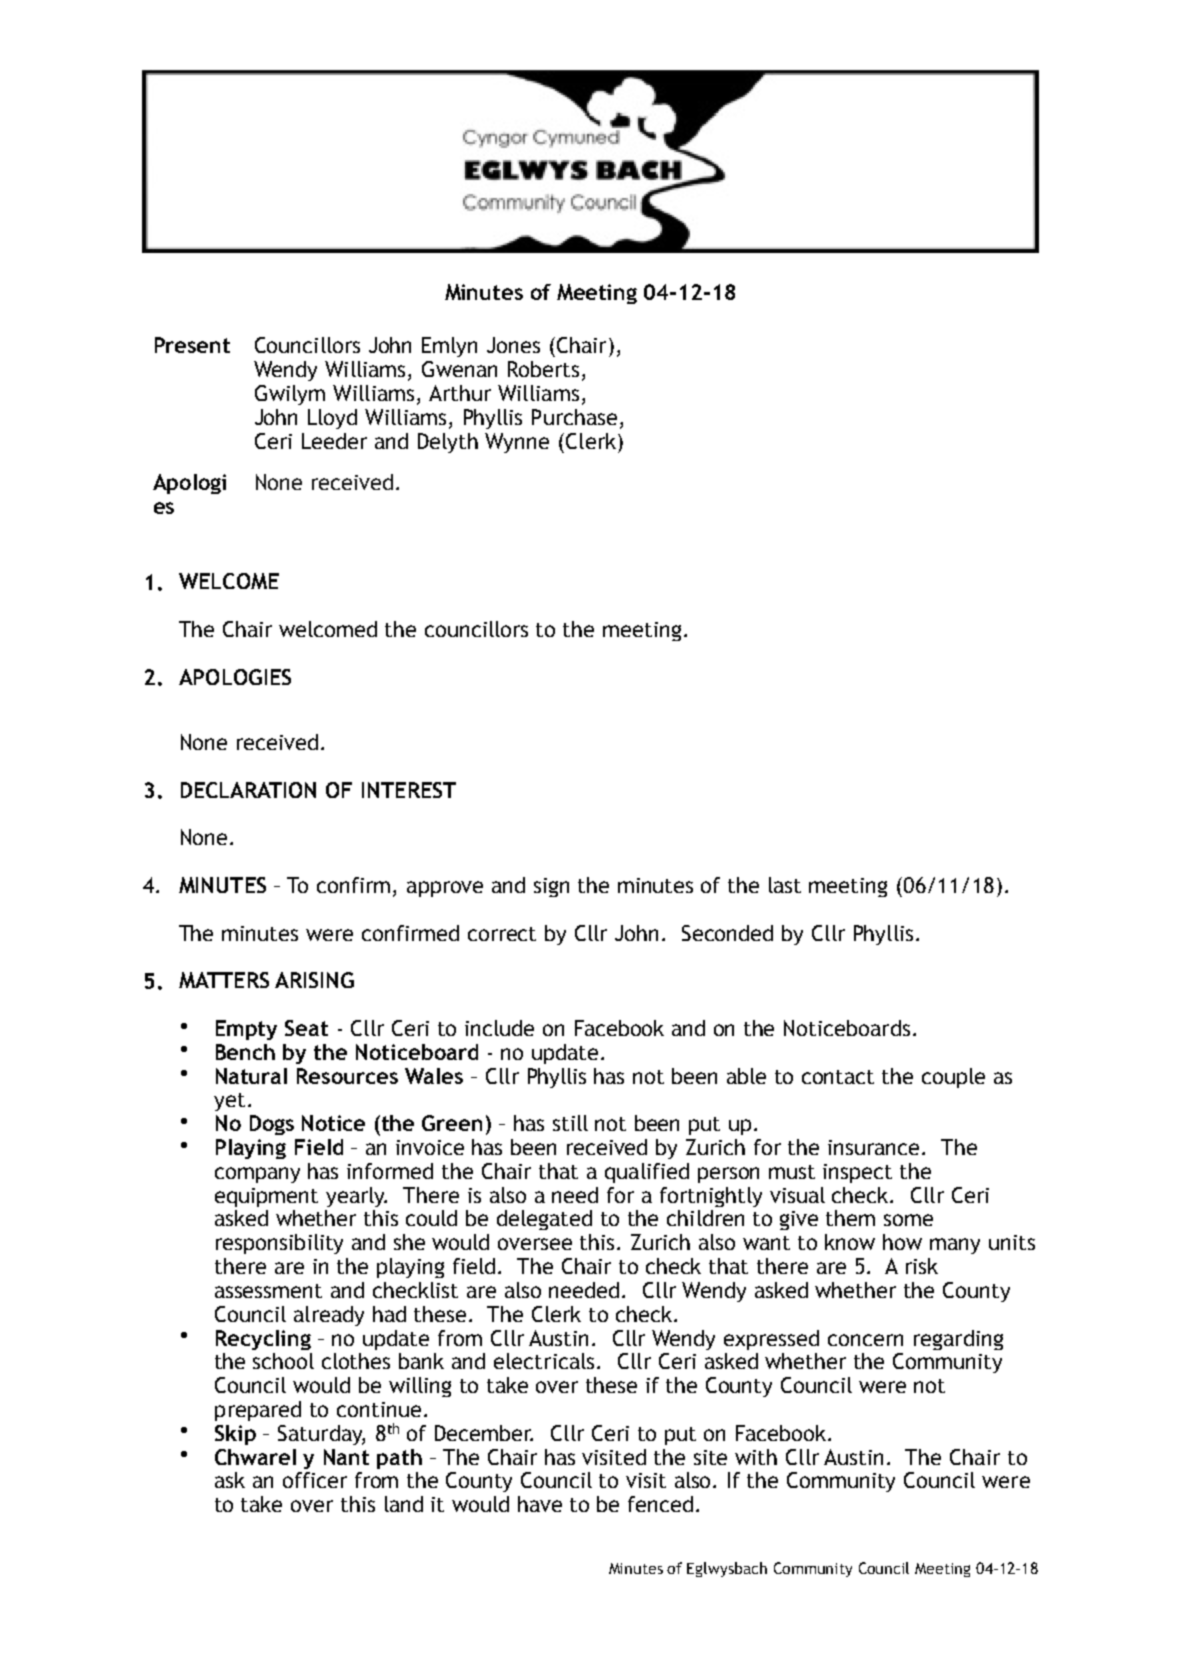 Image resolution: width=1181 pixels, height=1671 pixels. Describe the element at coordinates (574, 417) in the screenshot. I see `Purchase` at that location.
